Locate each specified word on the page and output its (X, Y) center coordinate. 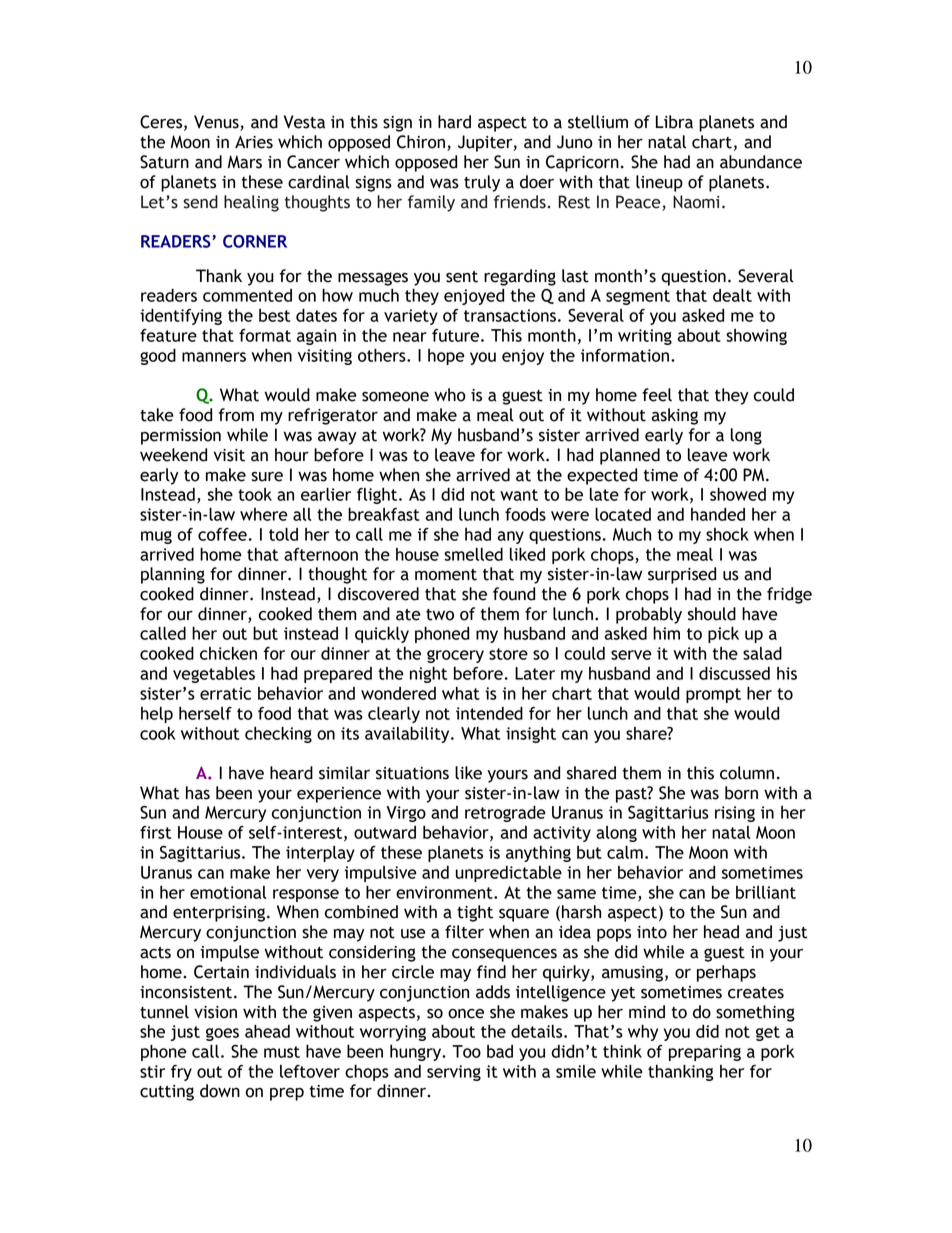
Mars (245, 162)
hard (454, 122)
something (755, 1013)
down (220, 1091)
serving (454, 1073)
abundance (761, 162)
